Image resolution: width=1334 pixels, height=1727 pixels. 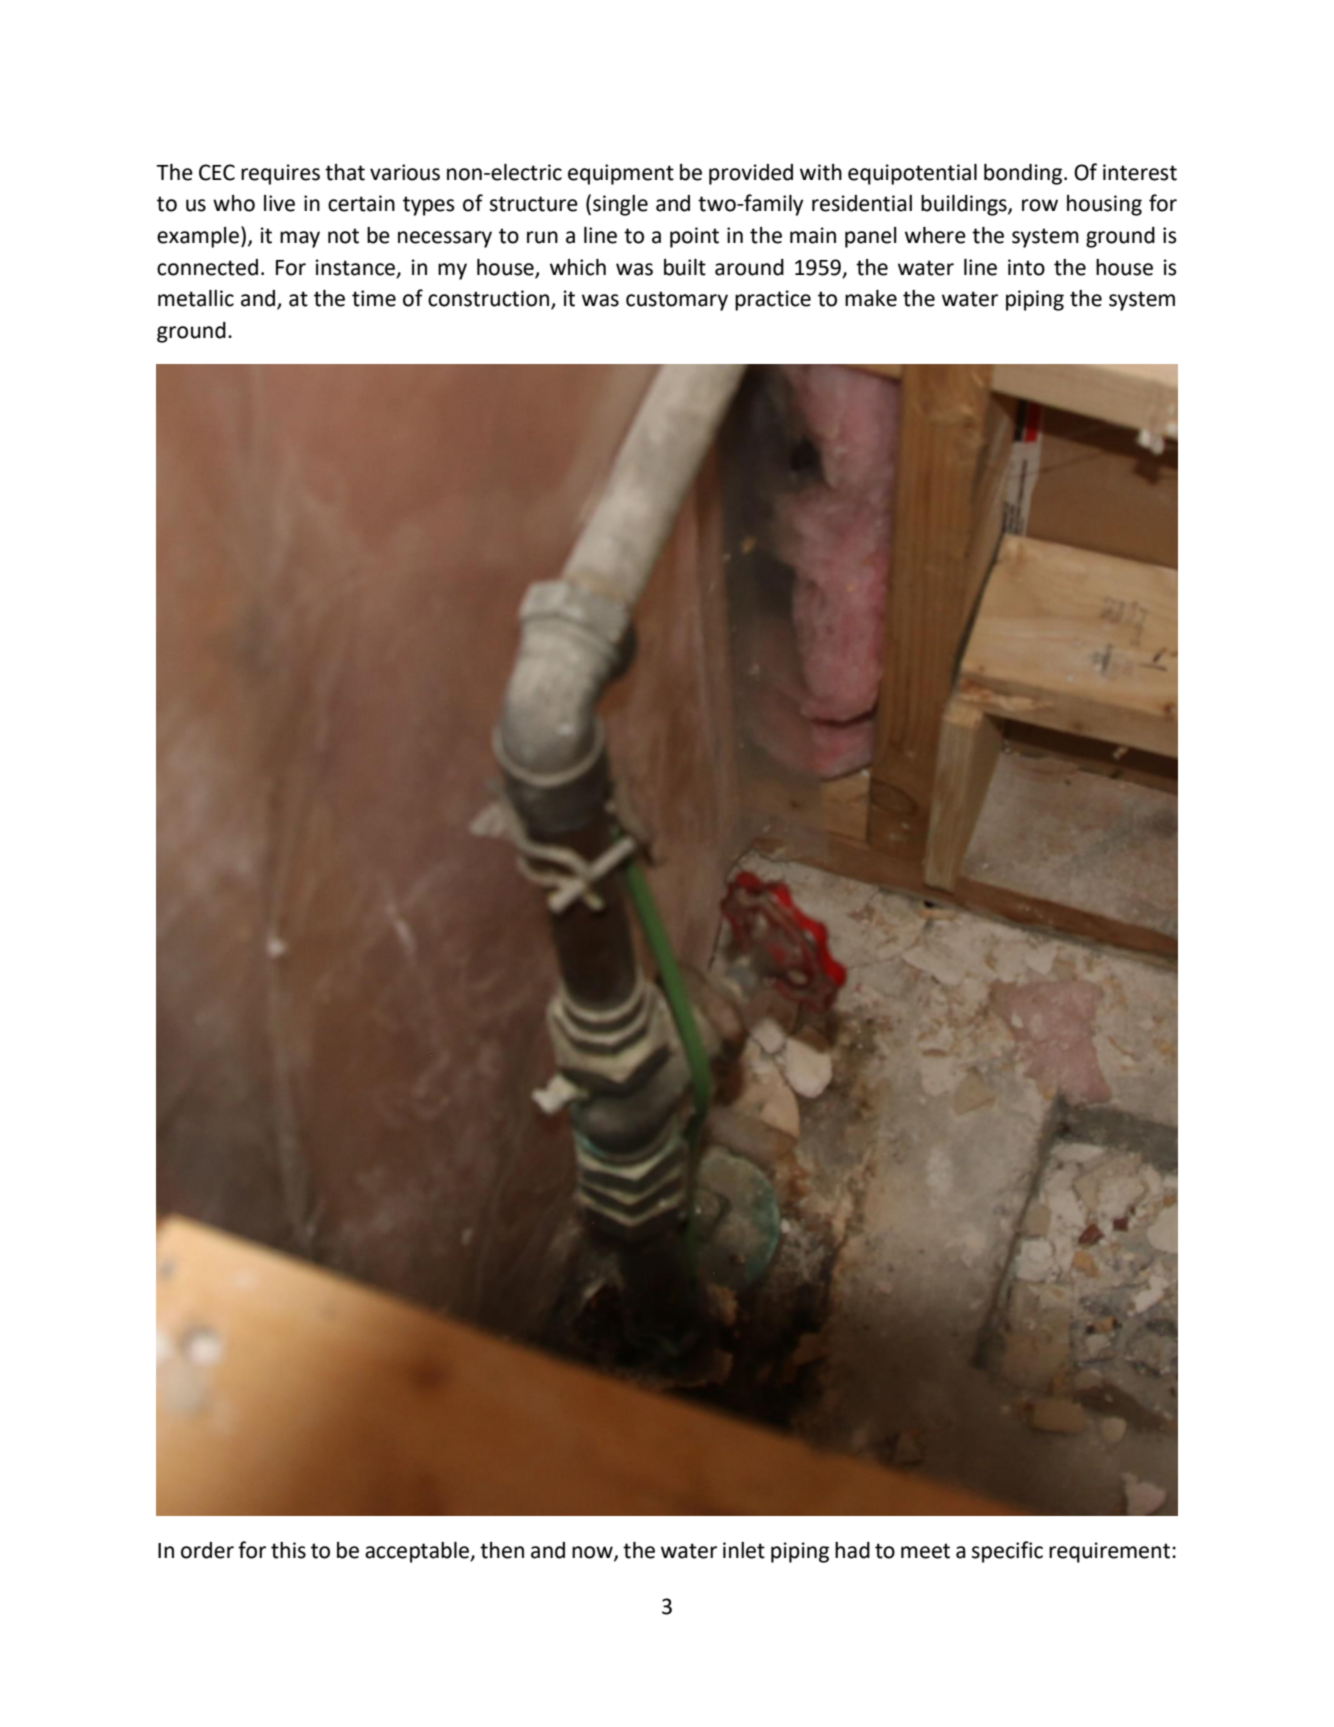 What do you see at coordinates (288, 1550) in the screenshot?
I see `this` at bounding box center [288, 1550].
